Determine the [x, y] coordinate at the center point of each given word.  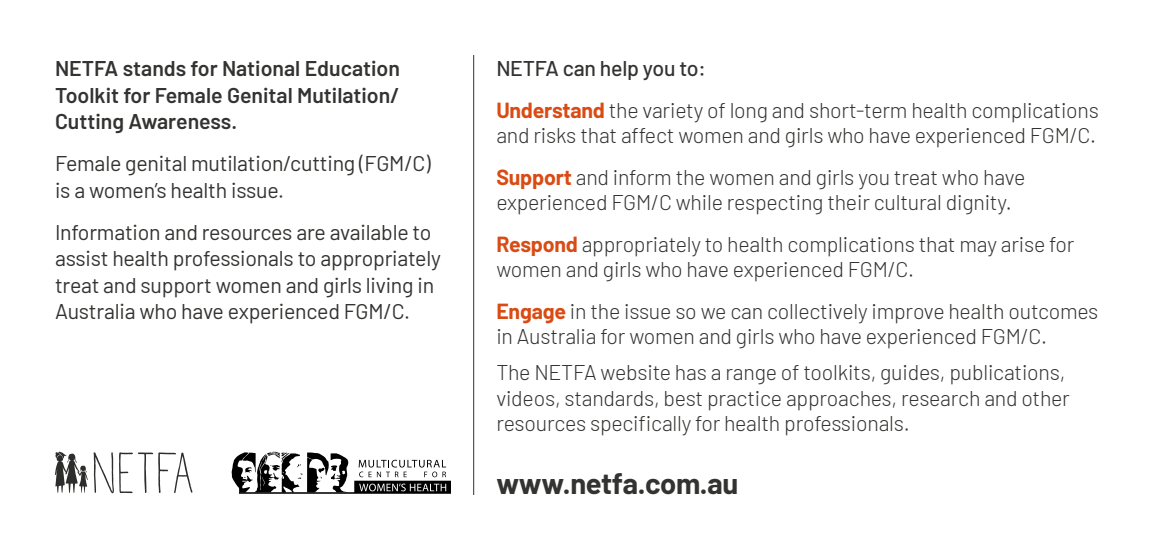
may [979, 249]
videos [527, 399]
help [619, 70]
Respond [537, 246]
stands [154, 68]
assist [82, 258]
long [749, 113]
